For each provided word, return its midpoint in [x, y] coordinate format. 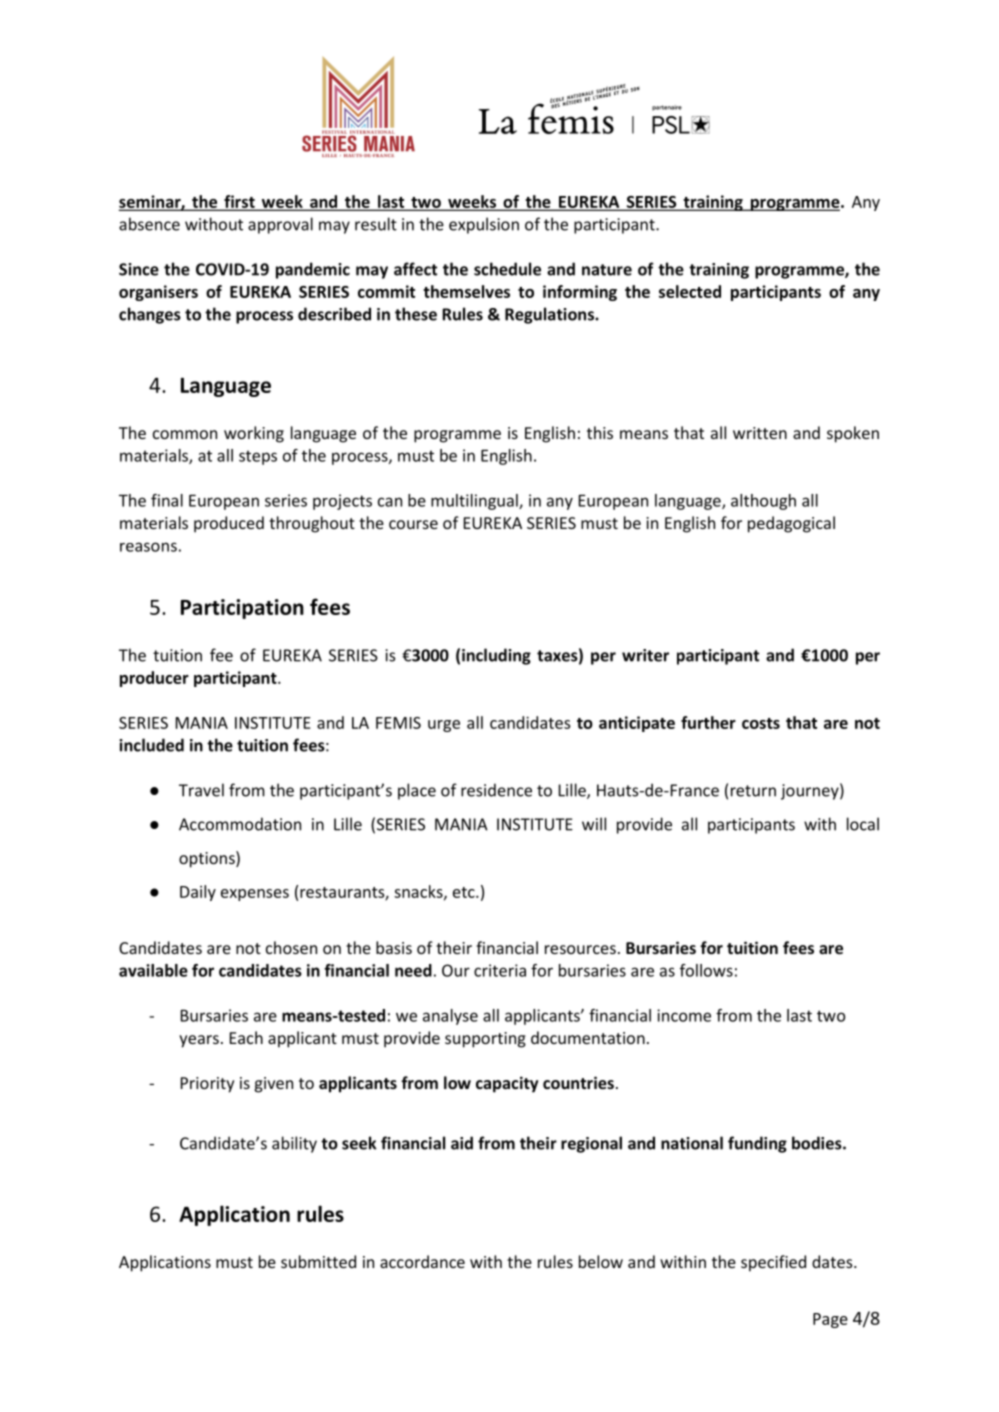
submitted [318, 1261]
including [496, 656]
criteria [500, 970]
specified [773, 1263]
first [239, 202]
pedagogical [791, 524]
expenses [255, 895]
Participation [242, 609]
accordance [422, 1261]
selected [690, 291]
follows [706, 970]
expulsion [484, 225]
